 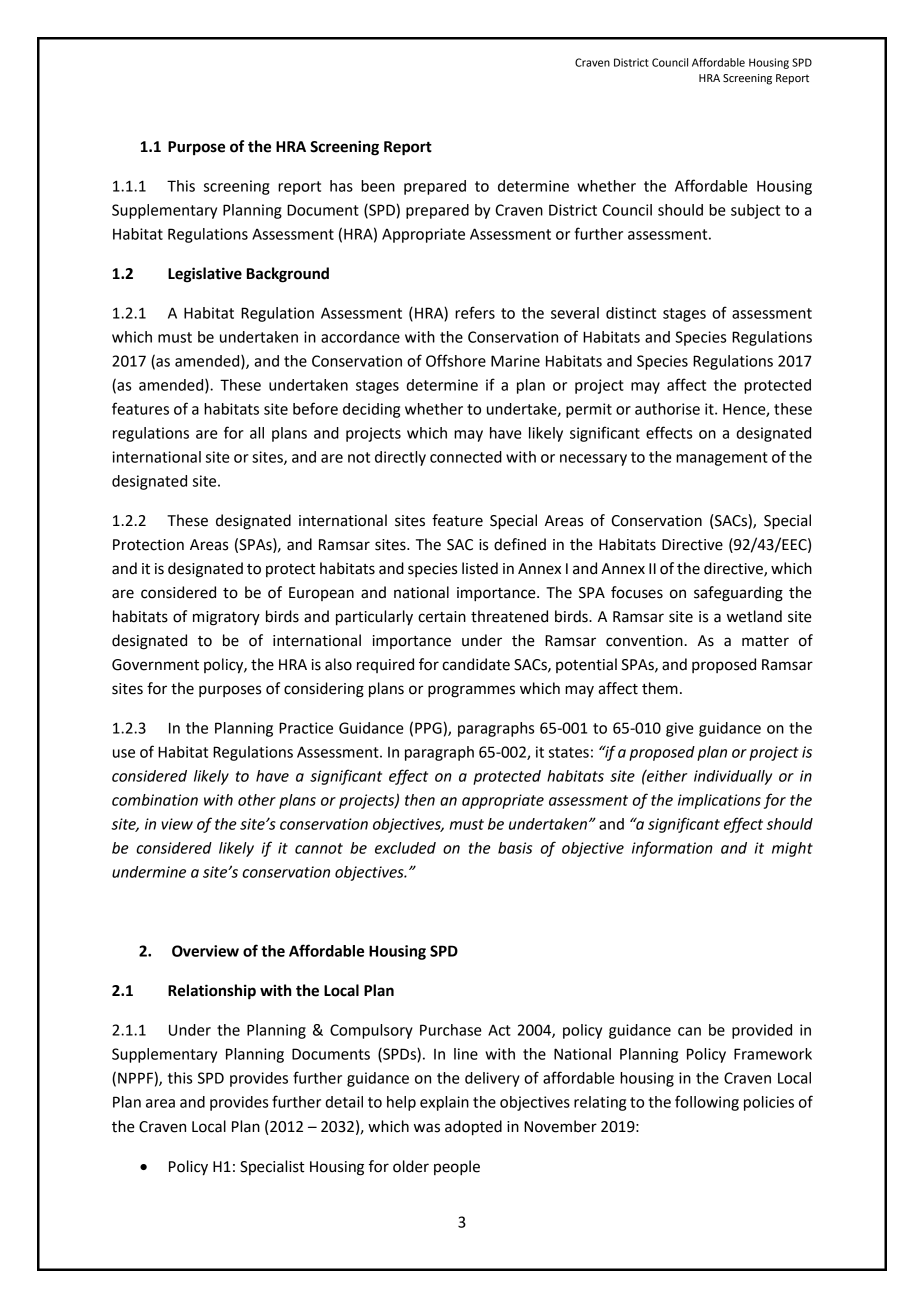 I want to click on detail, so click(x=344, y=1102).
